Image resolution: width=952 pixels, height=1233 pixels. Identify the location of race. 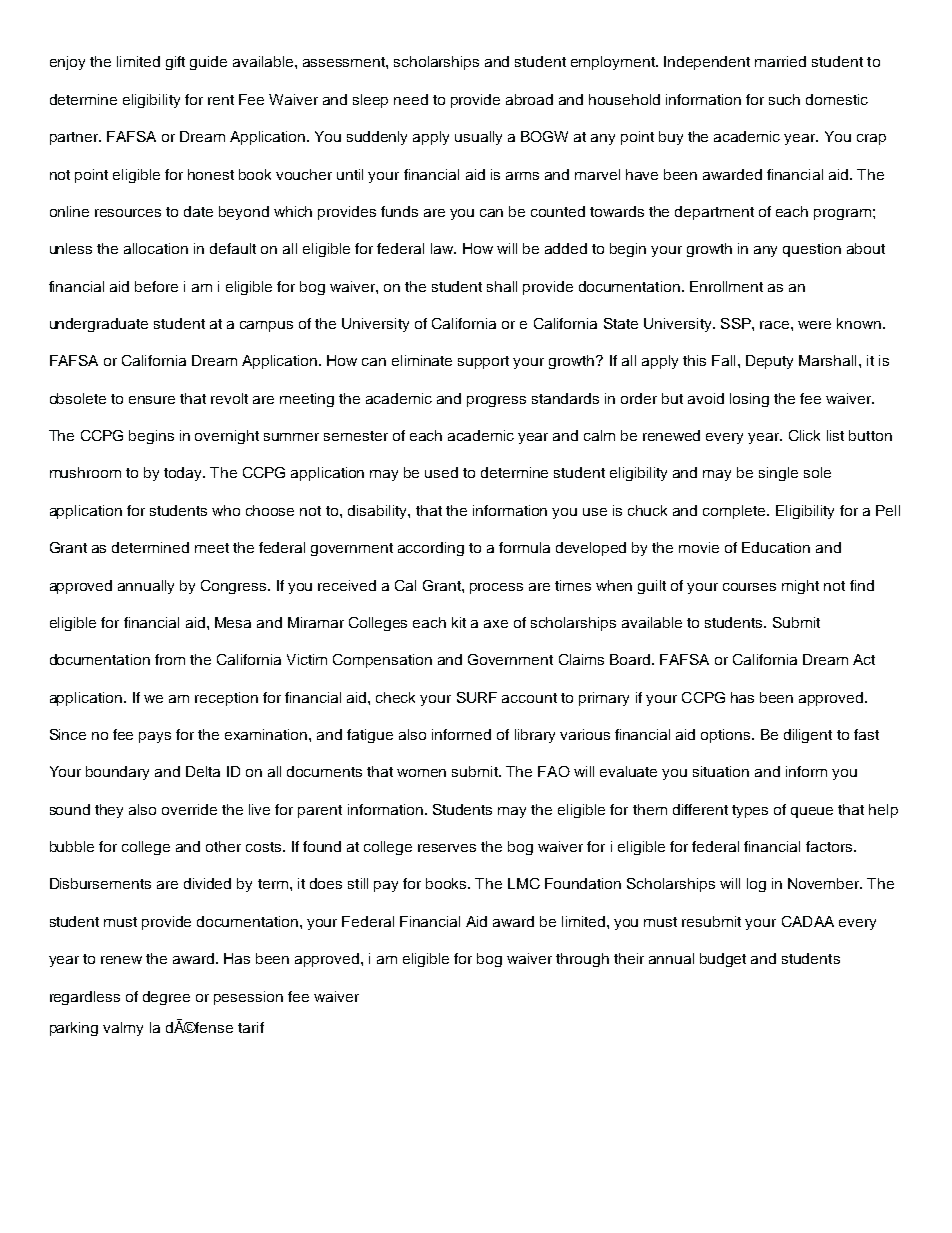
(776, 325).
